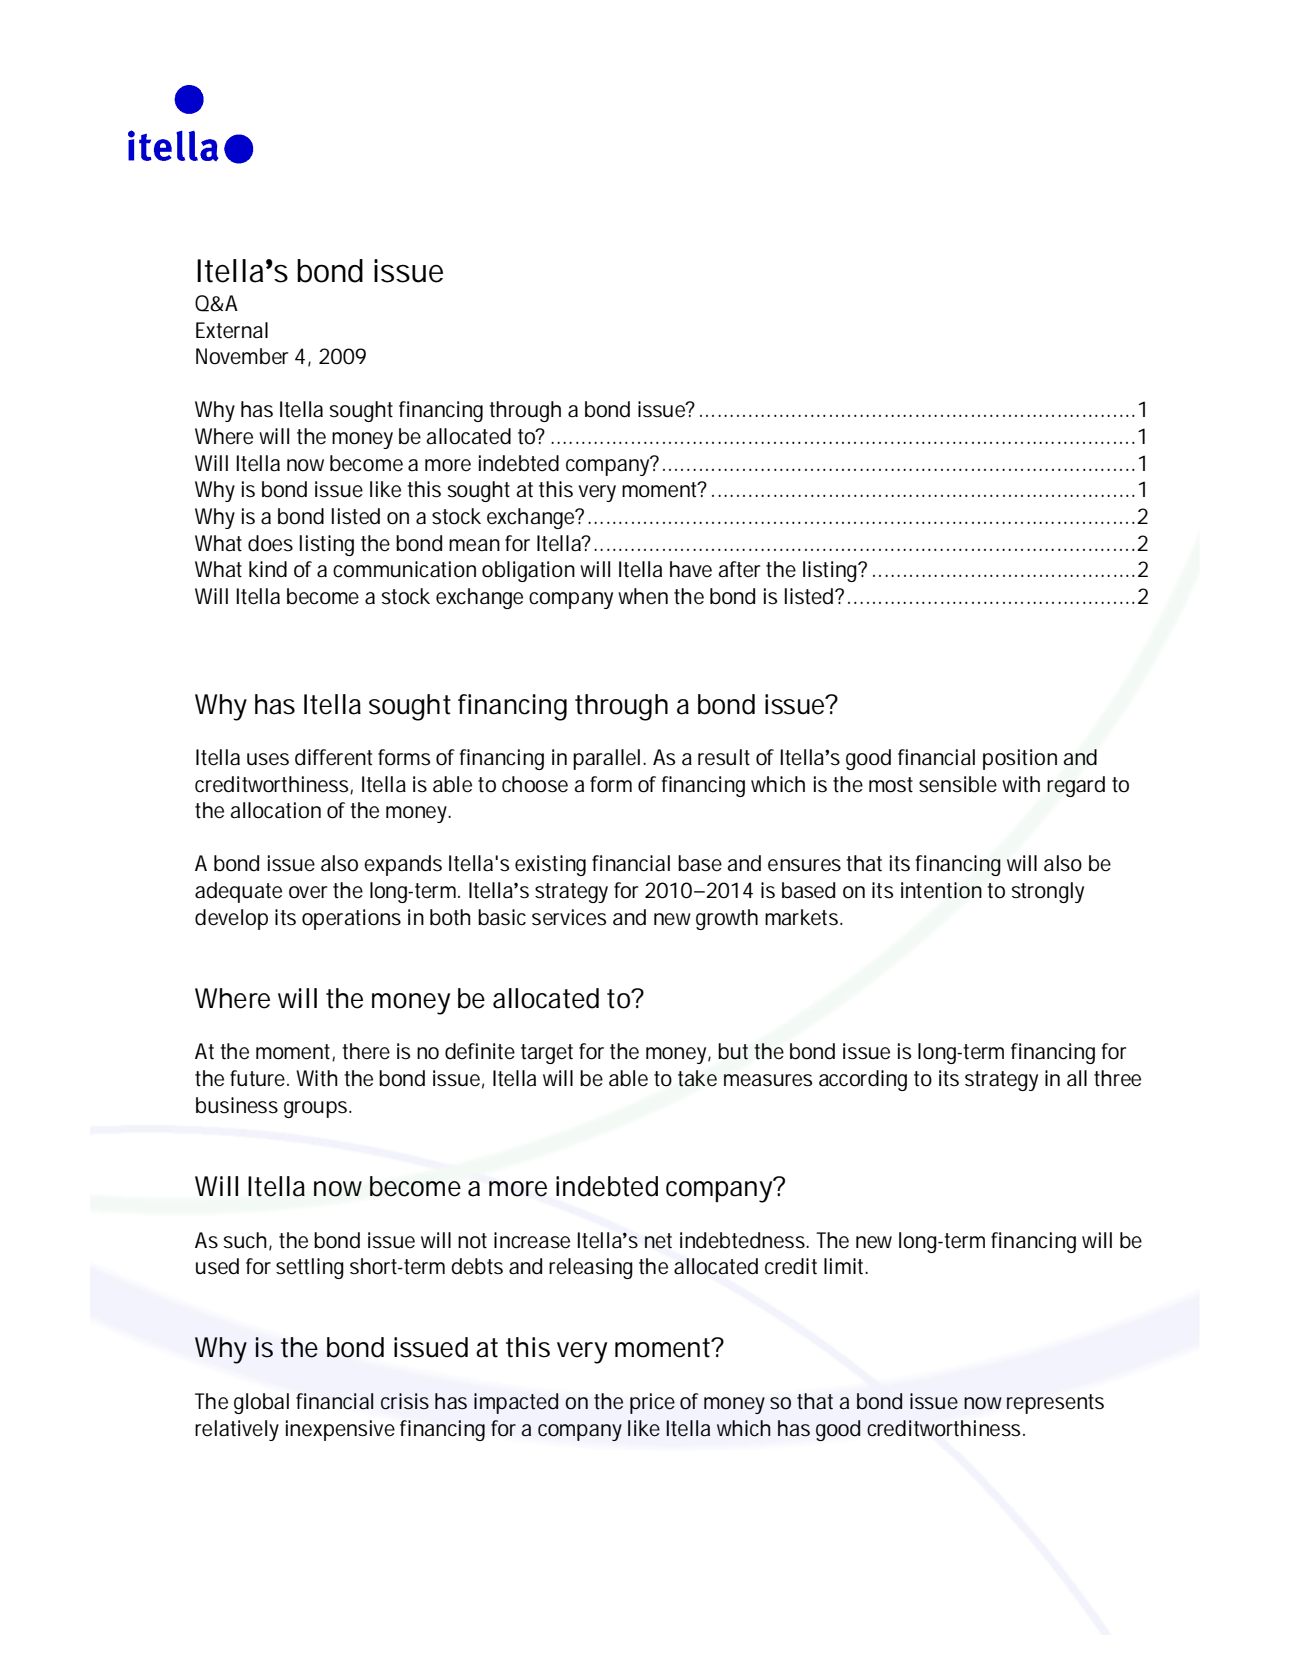 This screenshot has height=1670, width=1291. I want to click on inexpensive, so click(340, 1430).
